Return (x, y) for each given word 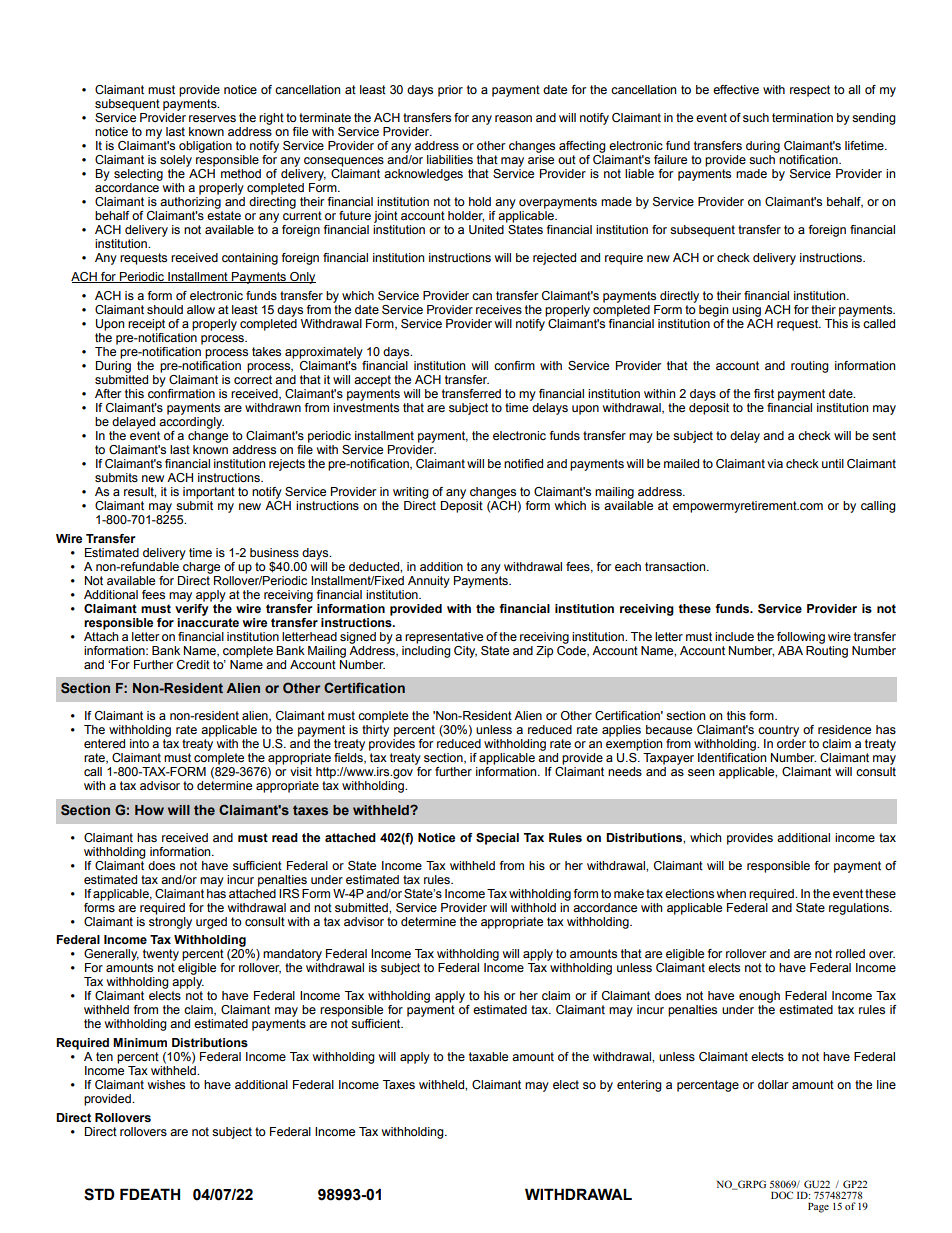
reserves (212, 118)
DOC (782, 1195)
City (465, 652)
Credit (193, 664)
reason (513, 118)
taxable (488, 1056)
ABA (790, 650)
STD (99, 1194)
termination (802, 117)
